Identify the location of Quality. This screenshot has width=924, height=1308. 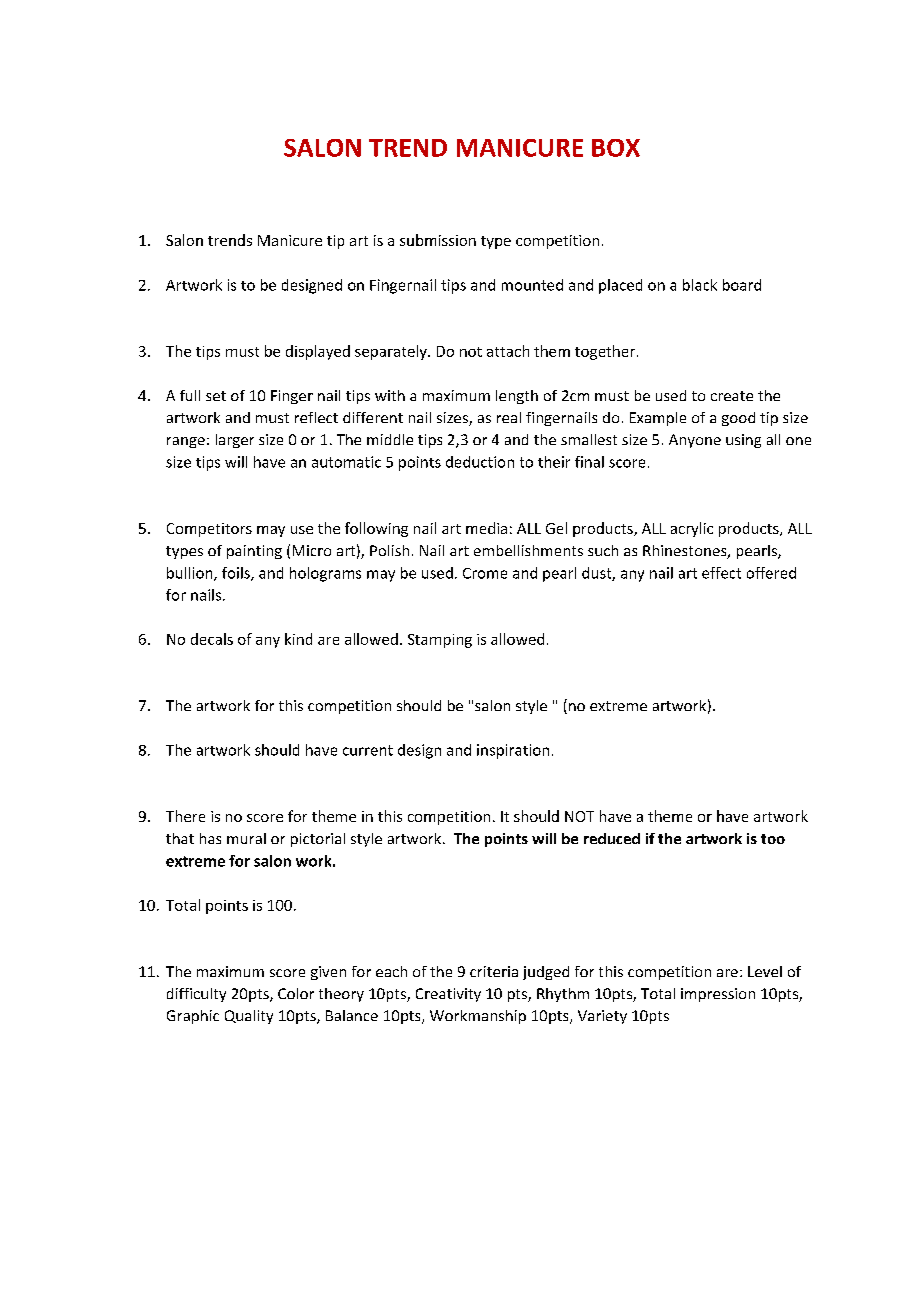
(249, 1017).
